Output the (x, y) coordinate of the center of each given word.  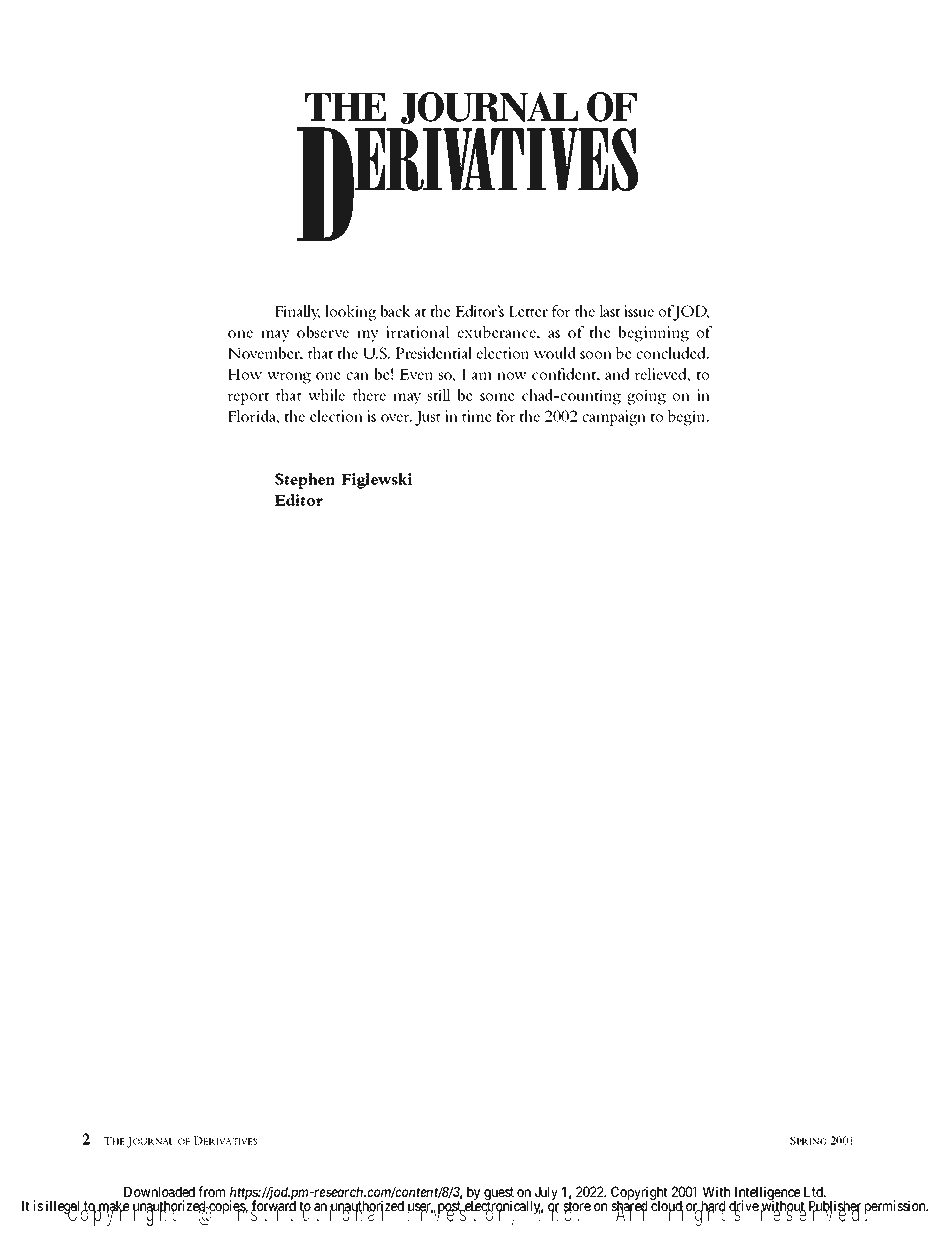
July (546, 1193)
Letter (528, 311)
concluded (672, 353)
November (265, 354)
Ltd (814, 1192)
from (211, 1191)
